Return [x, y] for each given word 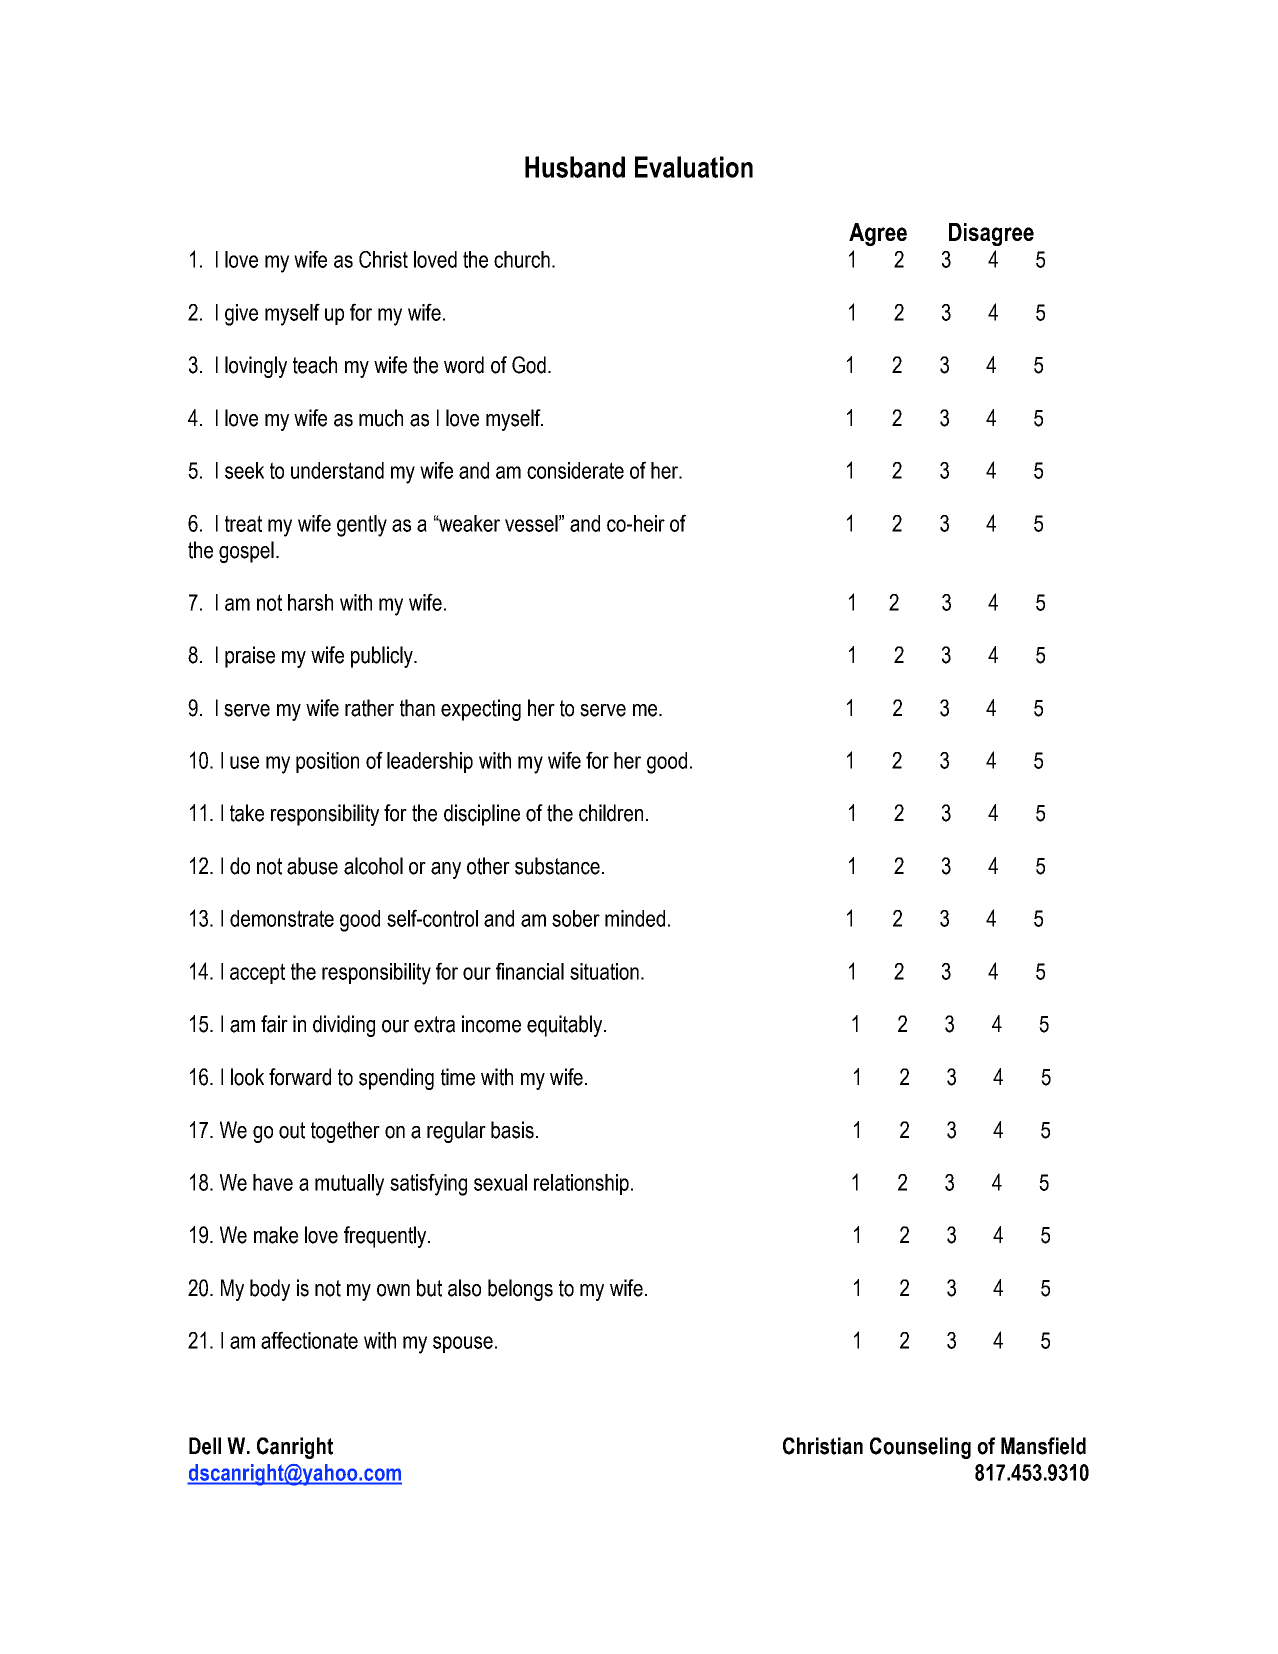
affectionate [309, 1340]
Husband [575, 167]
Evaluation [694, 167]
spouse [463, 1344]
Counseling [920, 1448]
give [241, 315]
